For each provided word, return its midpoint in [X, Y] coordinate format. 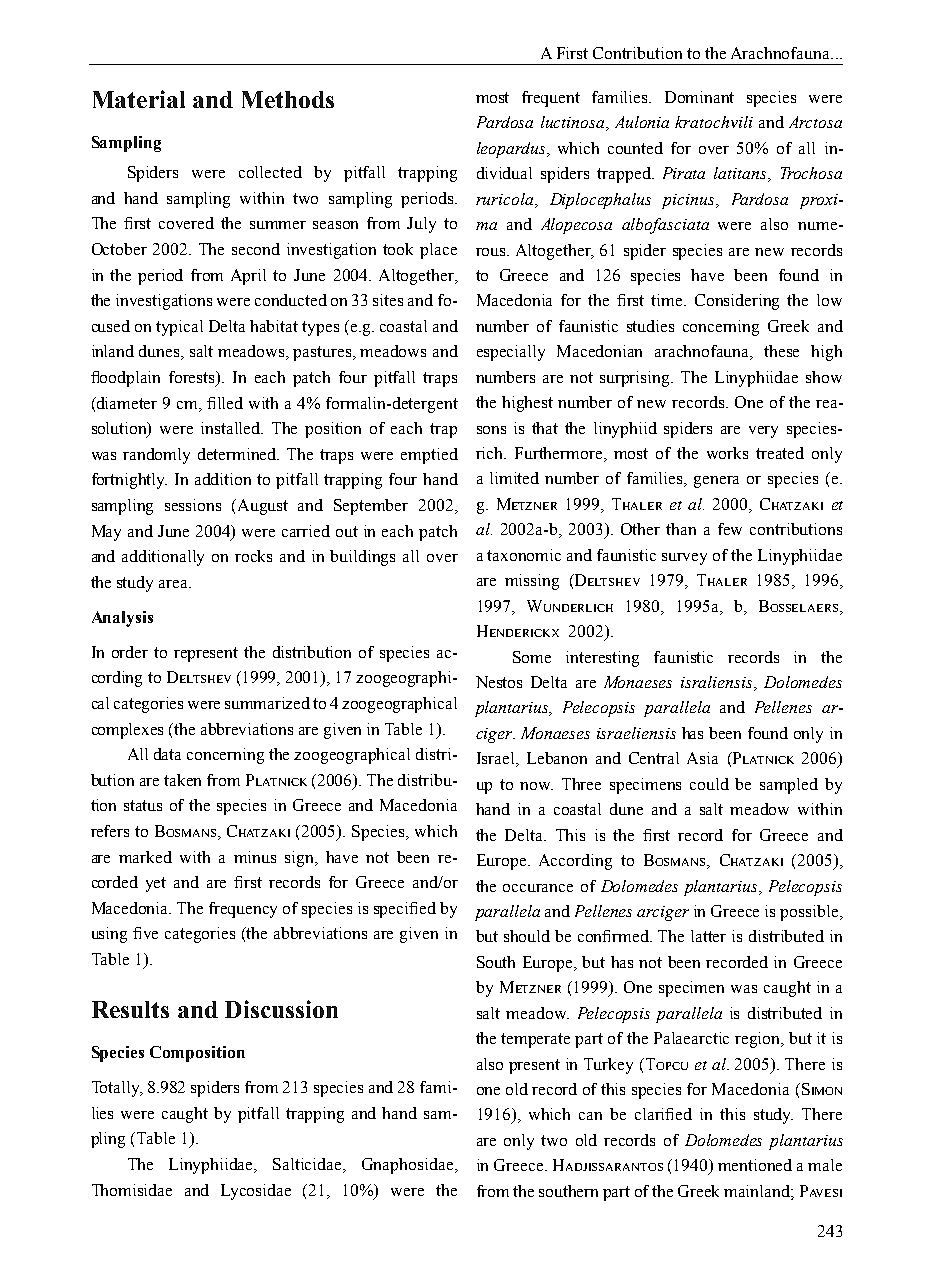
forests [193, 378]
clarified [663, 1114]
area [175, 584]
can [590, 1116]
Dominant [699, 97]
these [781, 351]
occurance [538, 888]
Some [532, 657]
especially [511, 353]
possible [810, 913]
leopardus [512, 150]
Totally [117, 1089]
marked [145, 857]
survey [684, 559]
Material [139, 99]
